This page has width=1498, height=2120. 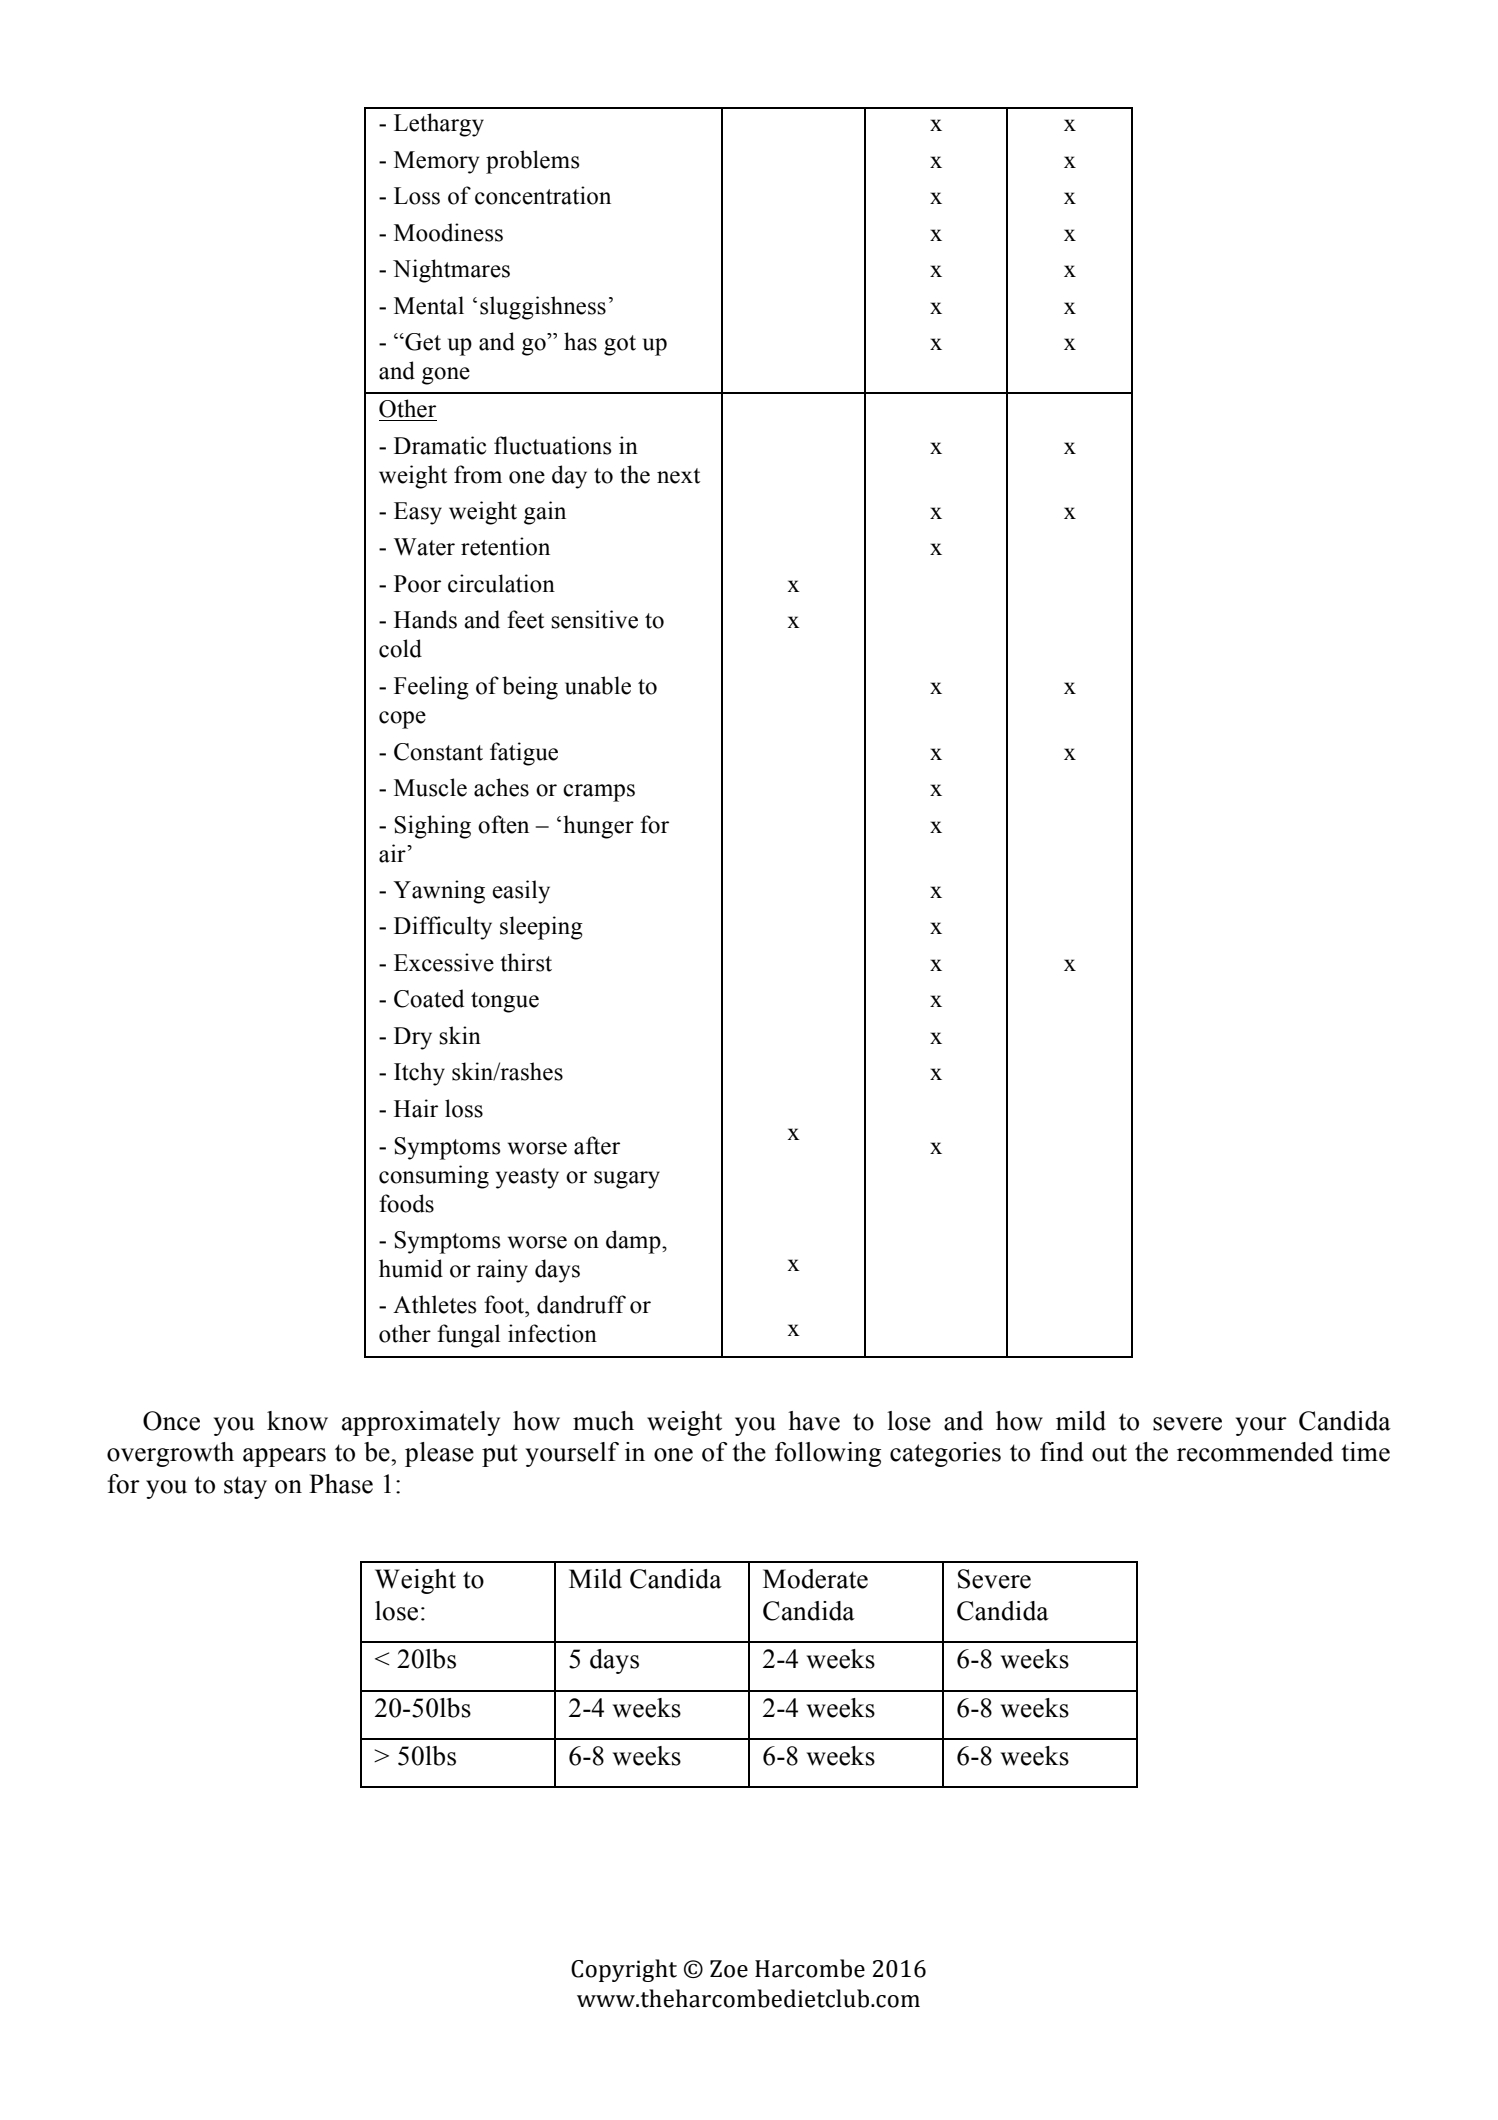 What do you see at coordinates (815, 1579) in the page?
I see `Moderate` at bounding box center [815, 1579].
